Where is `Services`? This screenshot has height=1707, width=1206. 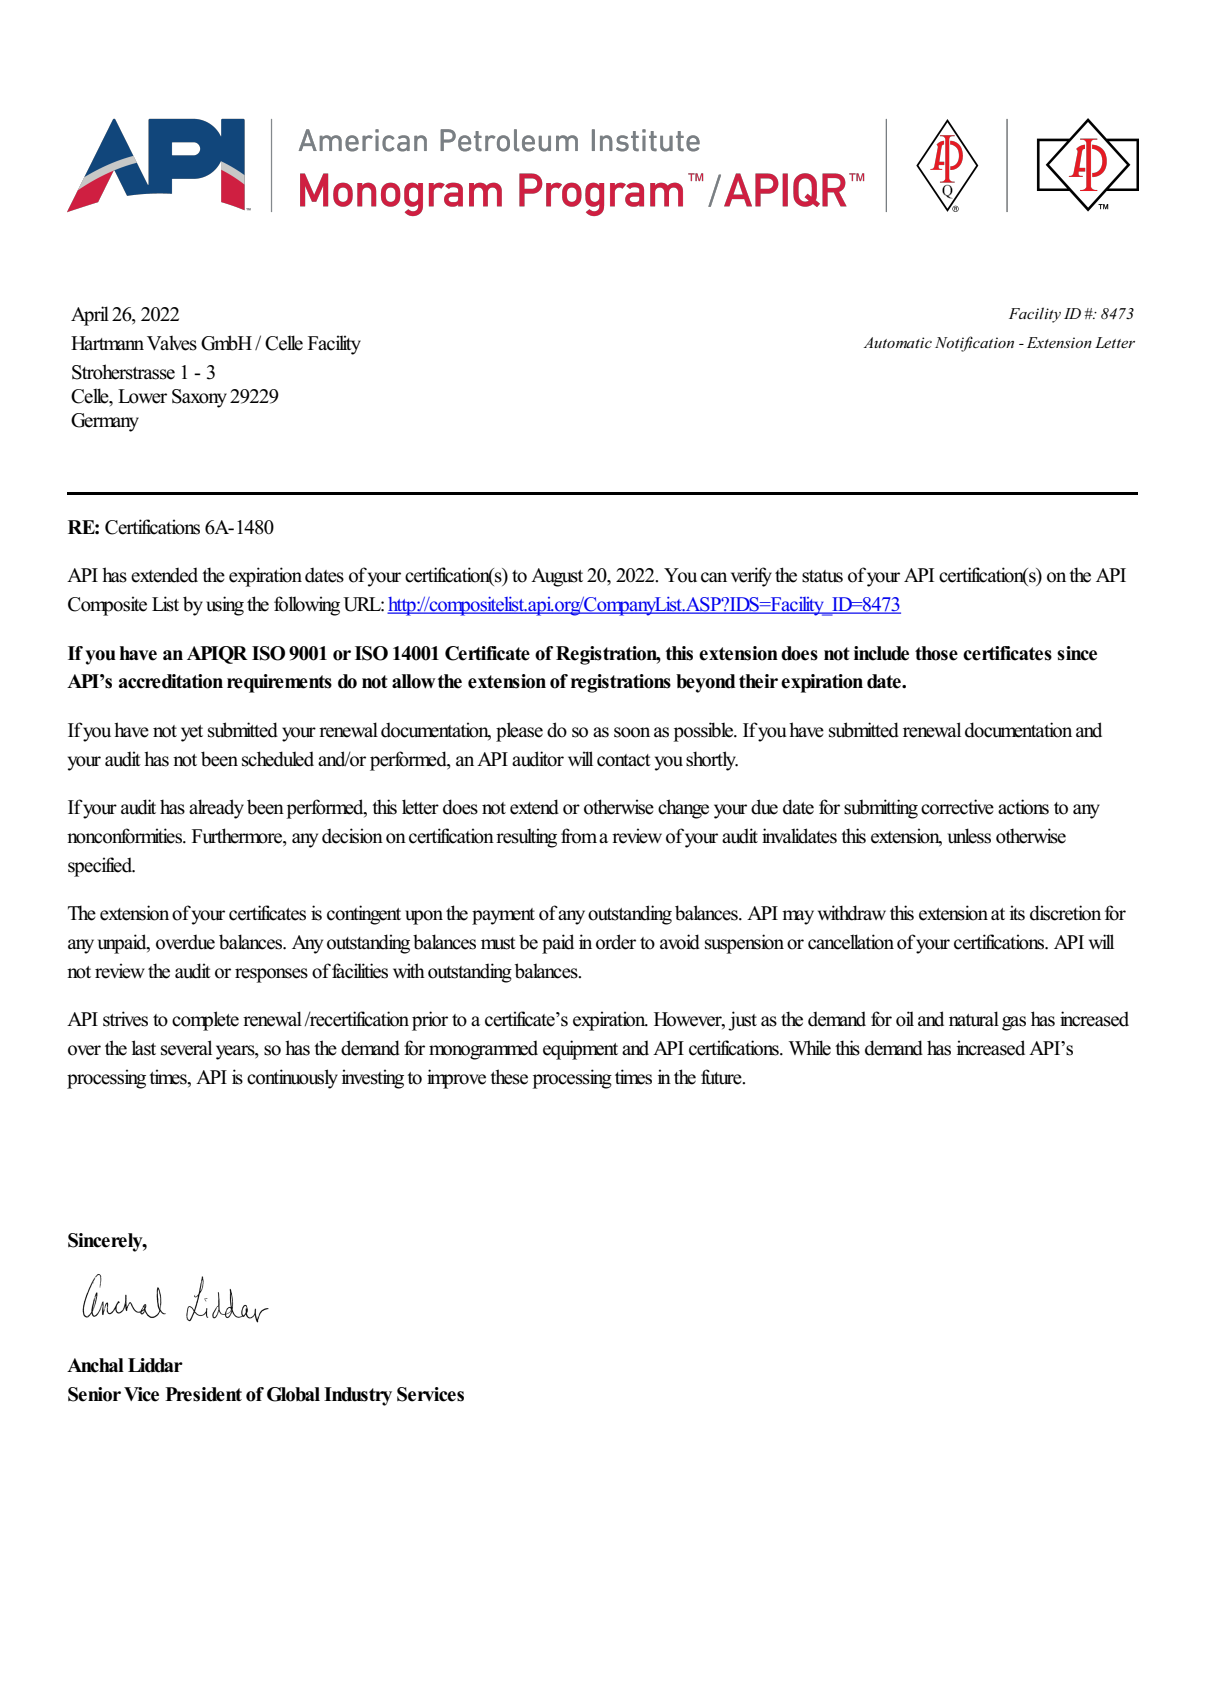
Services is located at coordinates (430, 1394).
